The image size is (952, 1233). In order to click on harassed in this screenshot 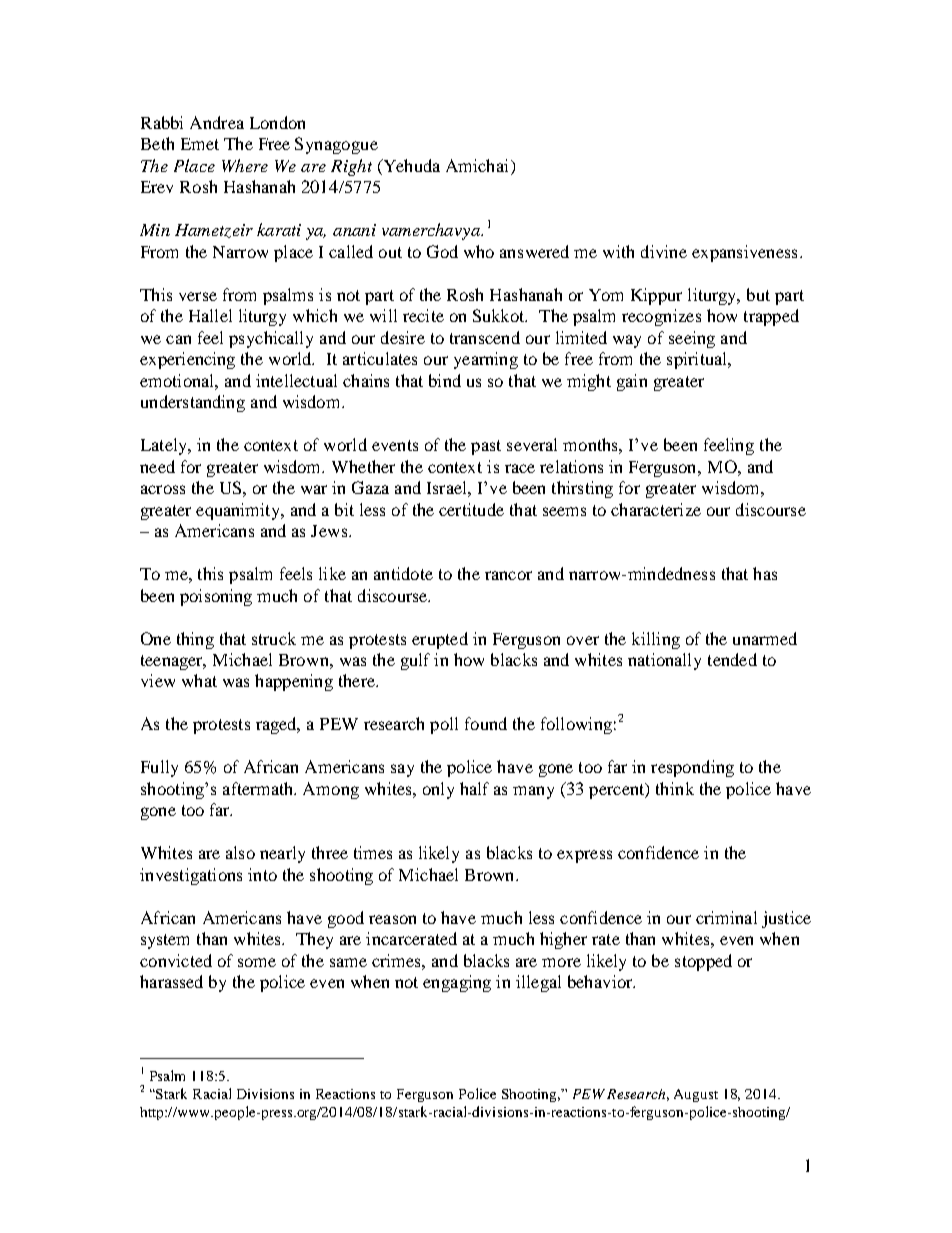, I will do `click(171, 981)`.
